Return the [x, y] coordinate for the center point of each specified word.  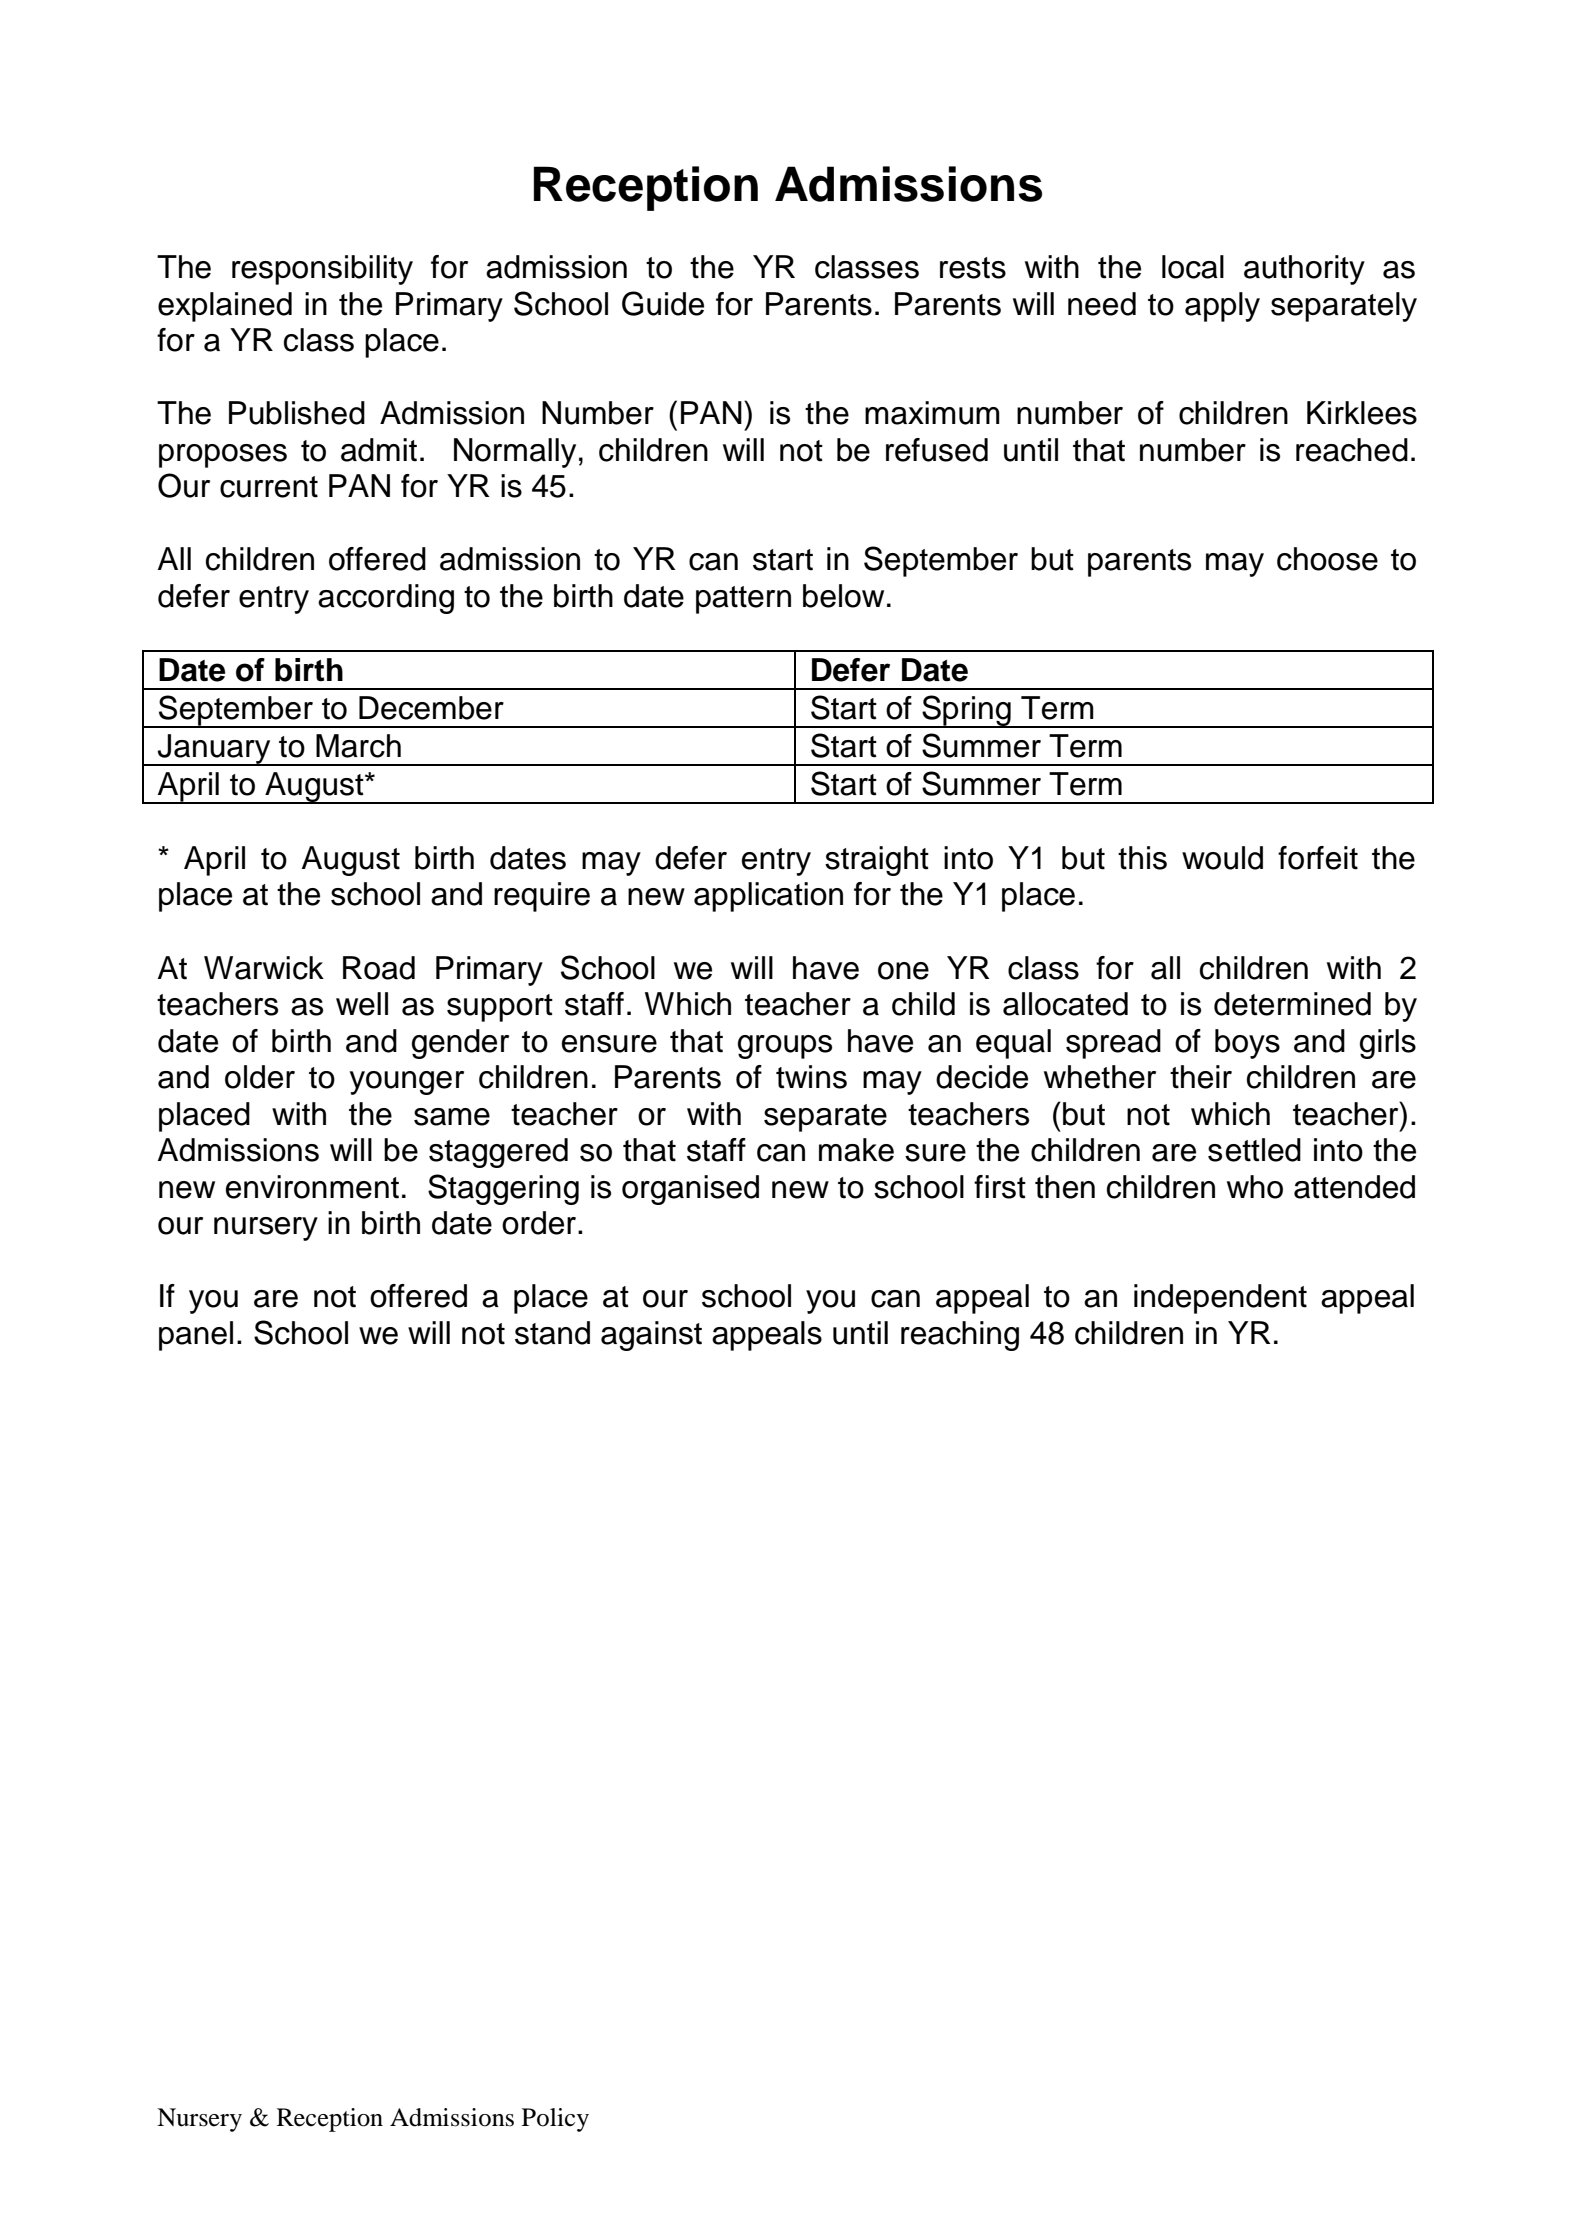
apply [1222, 307]
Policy [555, 2120]
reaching [960, 1336]
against [651, 1336]
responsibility [322, 270]
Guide [663, 303]
